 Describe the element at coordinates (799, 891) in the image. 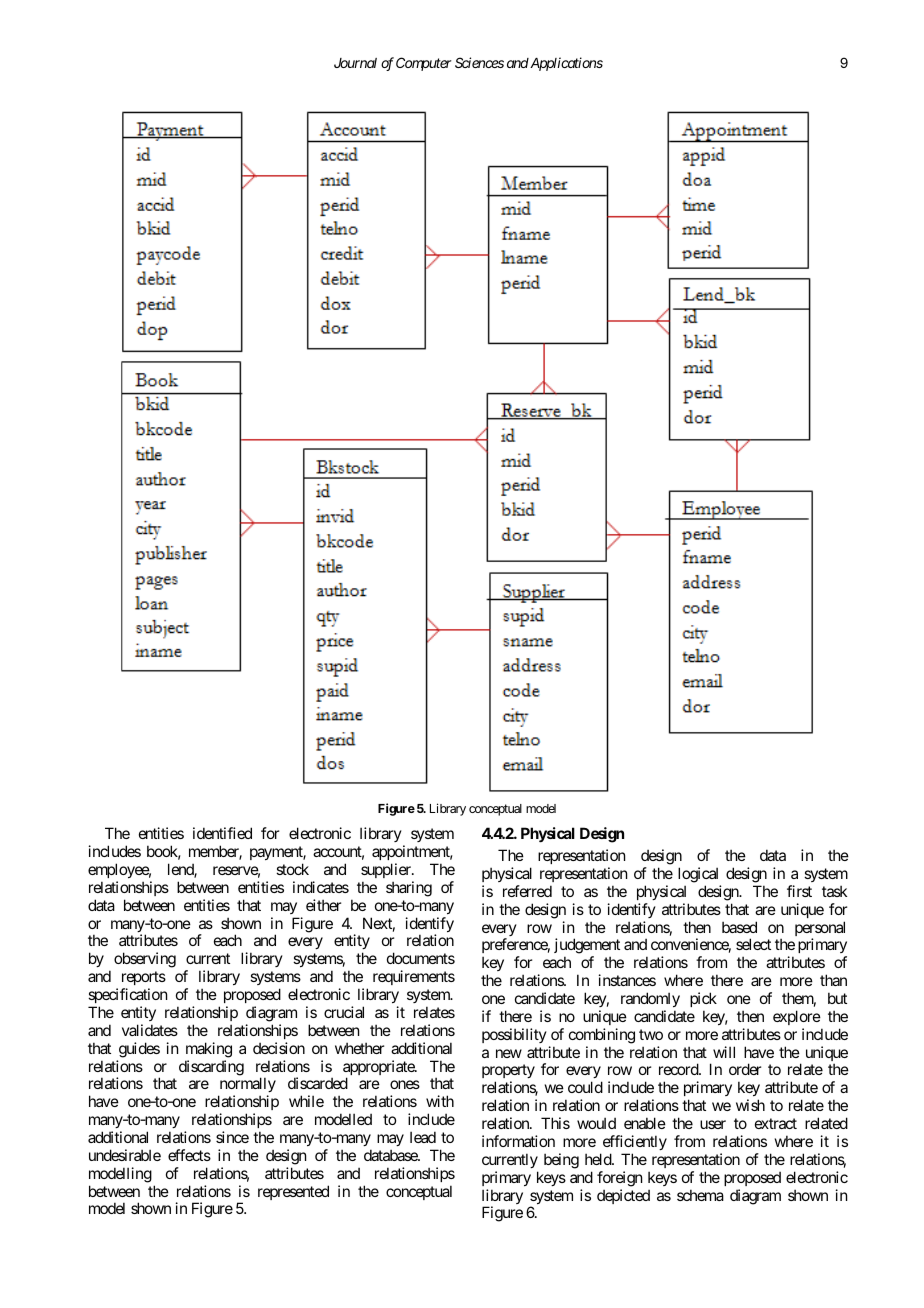

I see `first` at that location.
